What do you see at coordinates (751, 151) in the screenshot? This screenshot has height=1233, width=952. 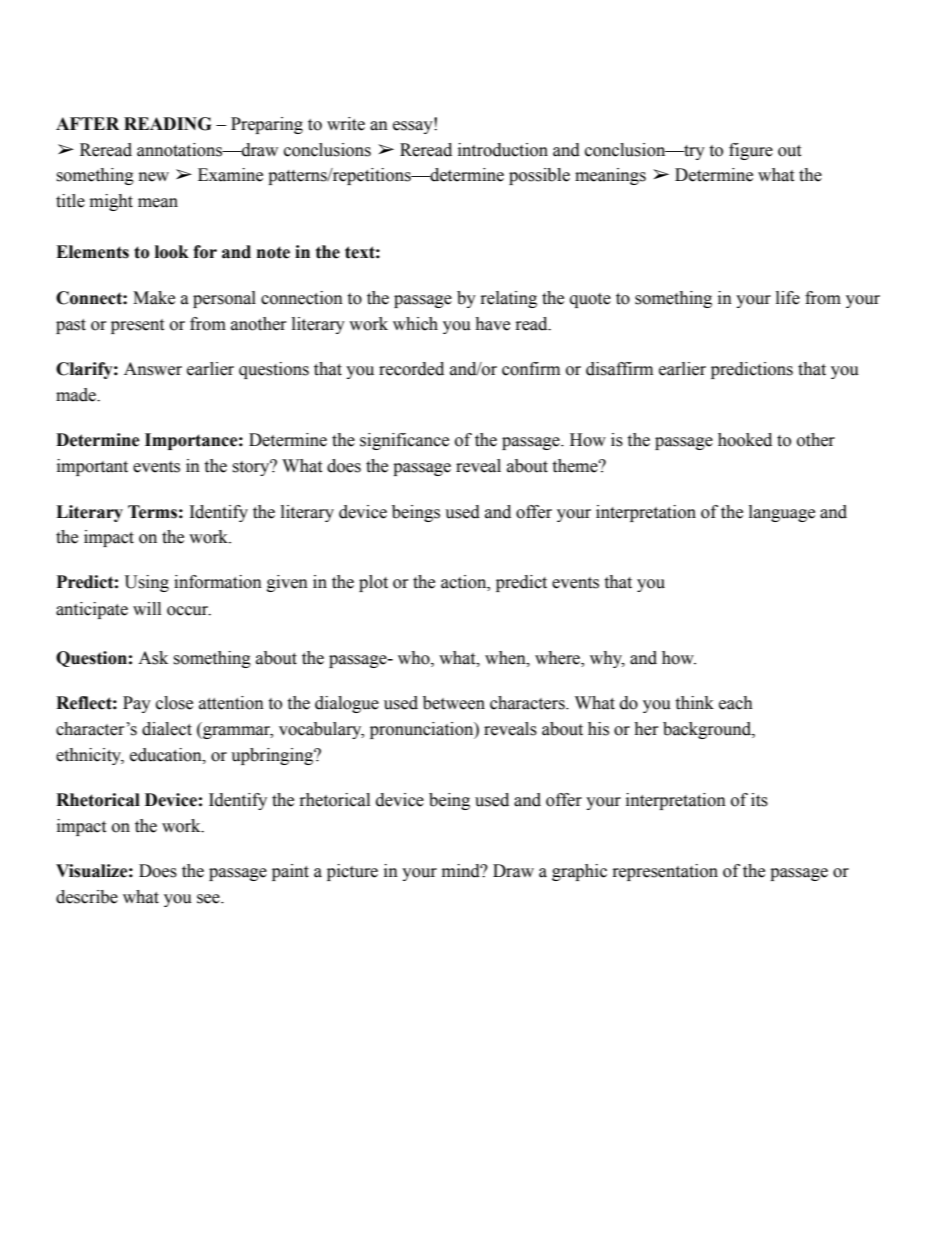 I see `figure` at bounding box center [751, 151].
